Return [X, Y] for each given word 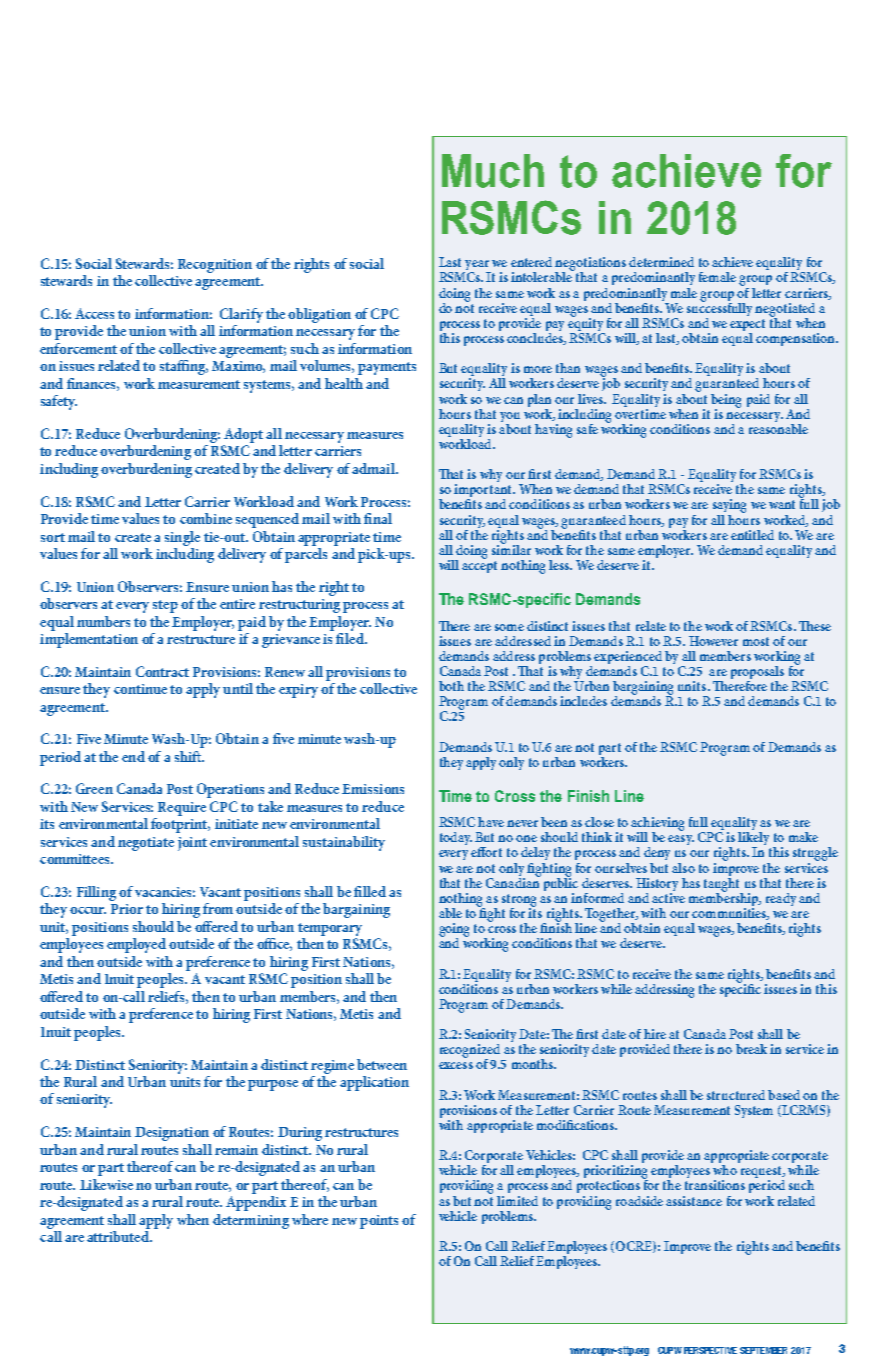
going [454, 931]
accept [479, 567]
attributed [119, 1235]
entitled [752, 535]
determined [661, 262]
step [165, 606]
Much [493, 171]
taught [723, 884]
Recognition [215, 266]
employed [136, 945]
